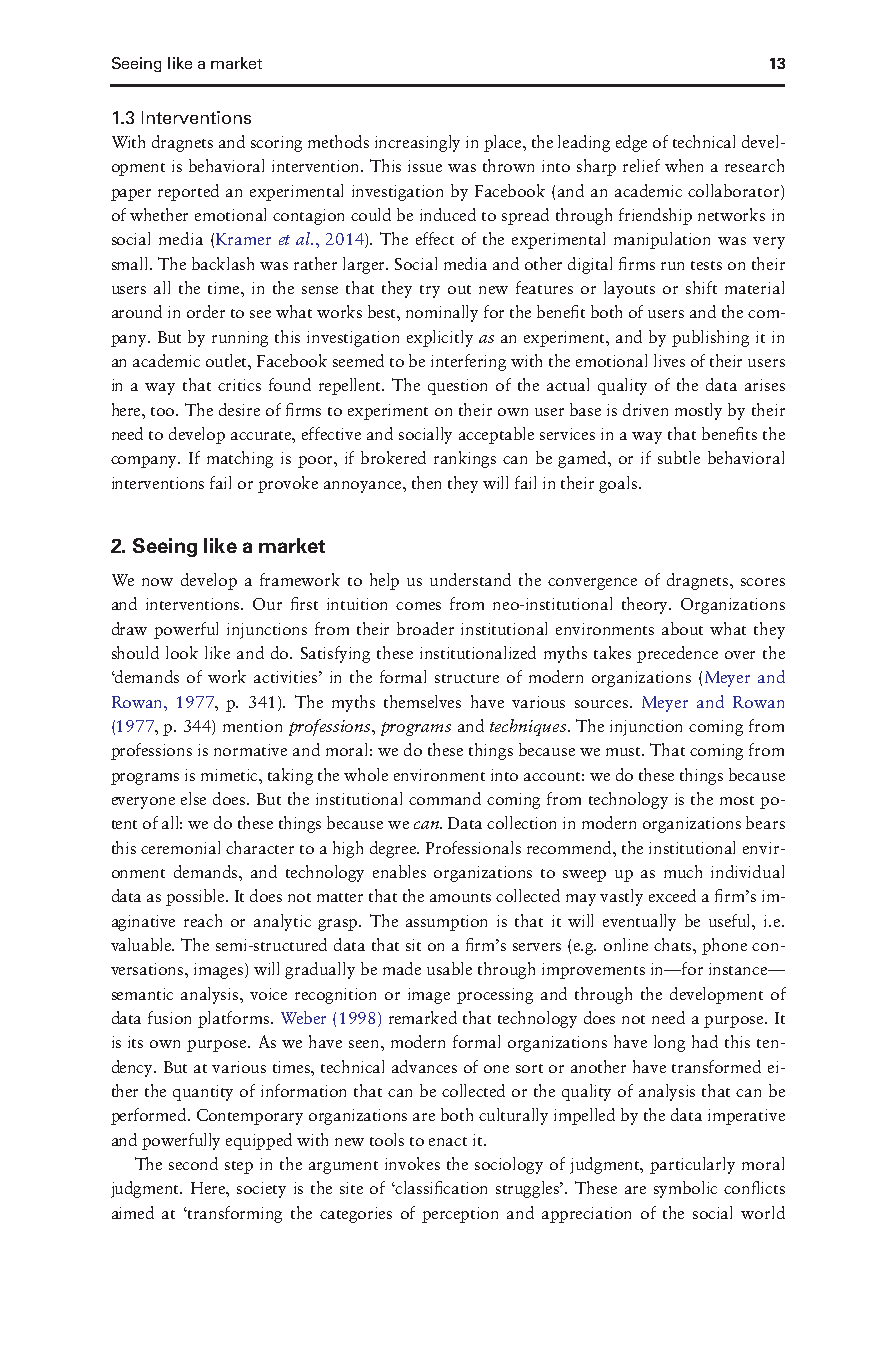 The width and height of the screenshot is (896, 1345). I want to click on possible, so click(197, 897).
